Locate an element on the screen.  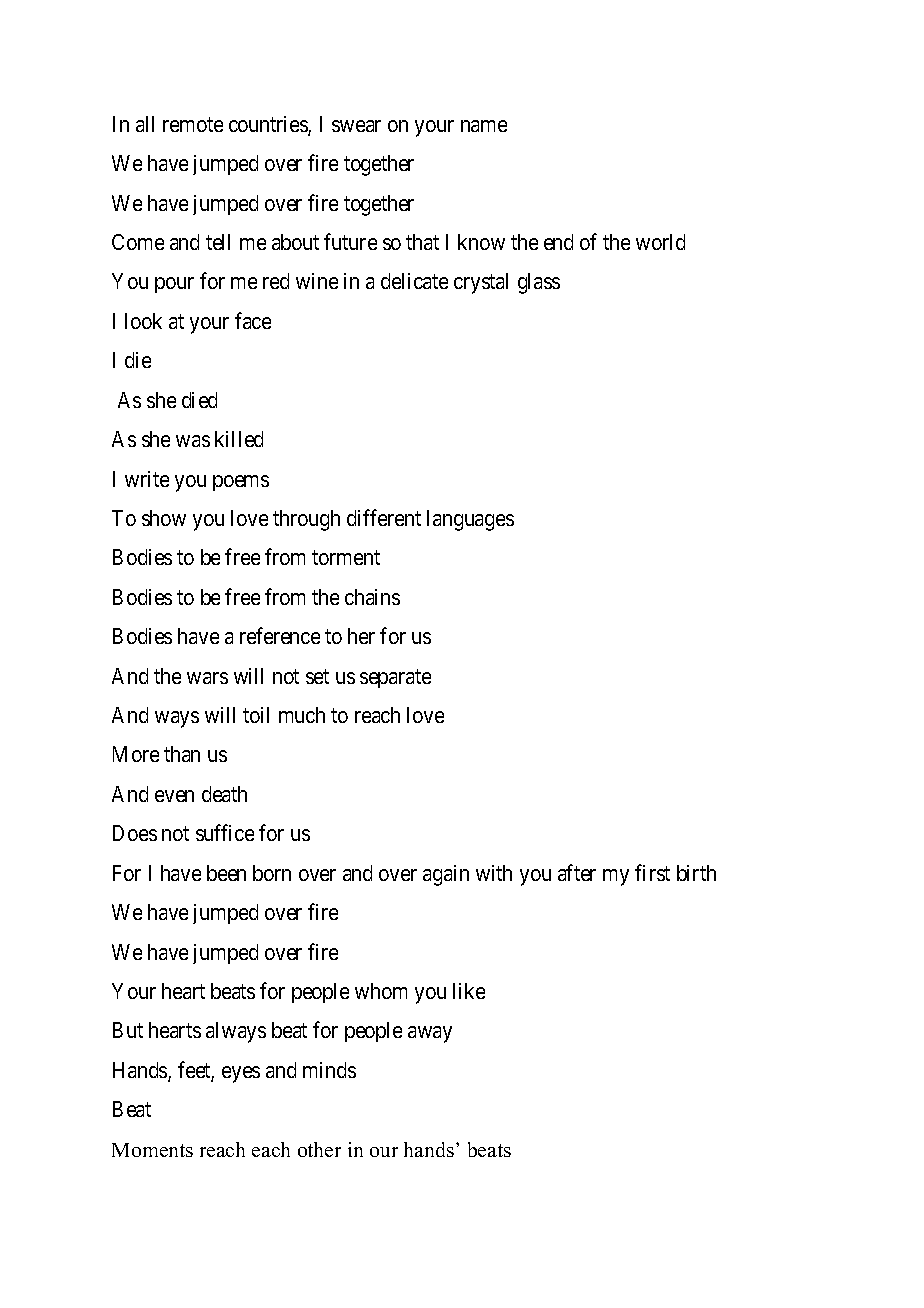
world is located at coordinates (660, 242).
